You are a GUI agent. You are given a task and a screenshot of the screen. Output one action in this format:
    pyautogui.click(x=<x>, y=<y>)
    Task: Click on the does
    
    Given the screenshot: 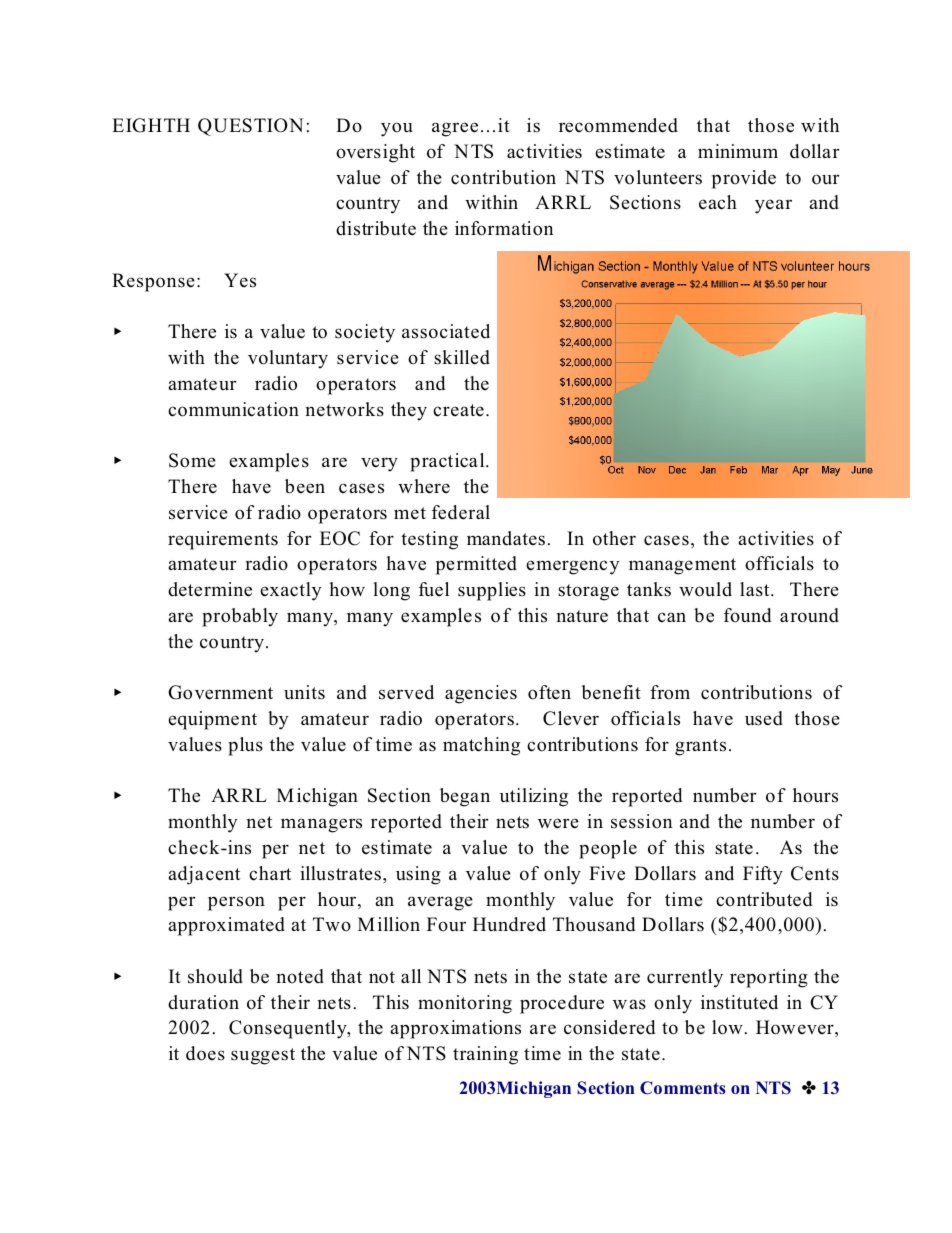 What is the action you would take?
    pyautogui.click(x=205, y=1053)
